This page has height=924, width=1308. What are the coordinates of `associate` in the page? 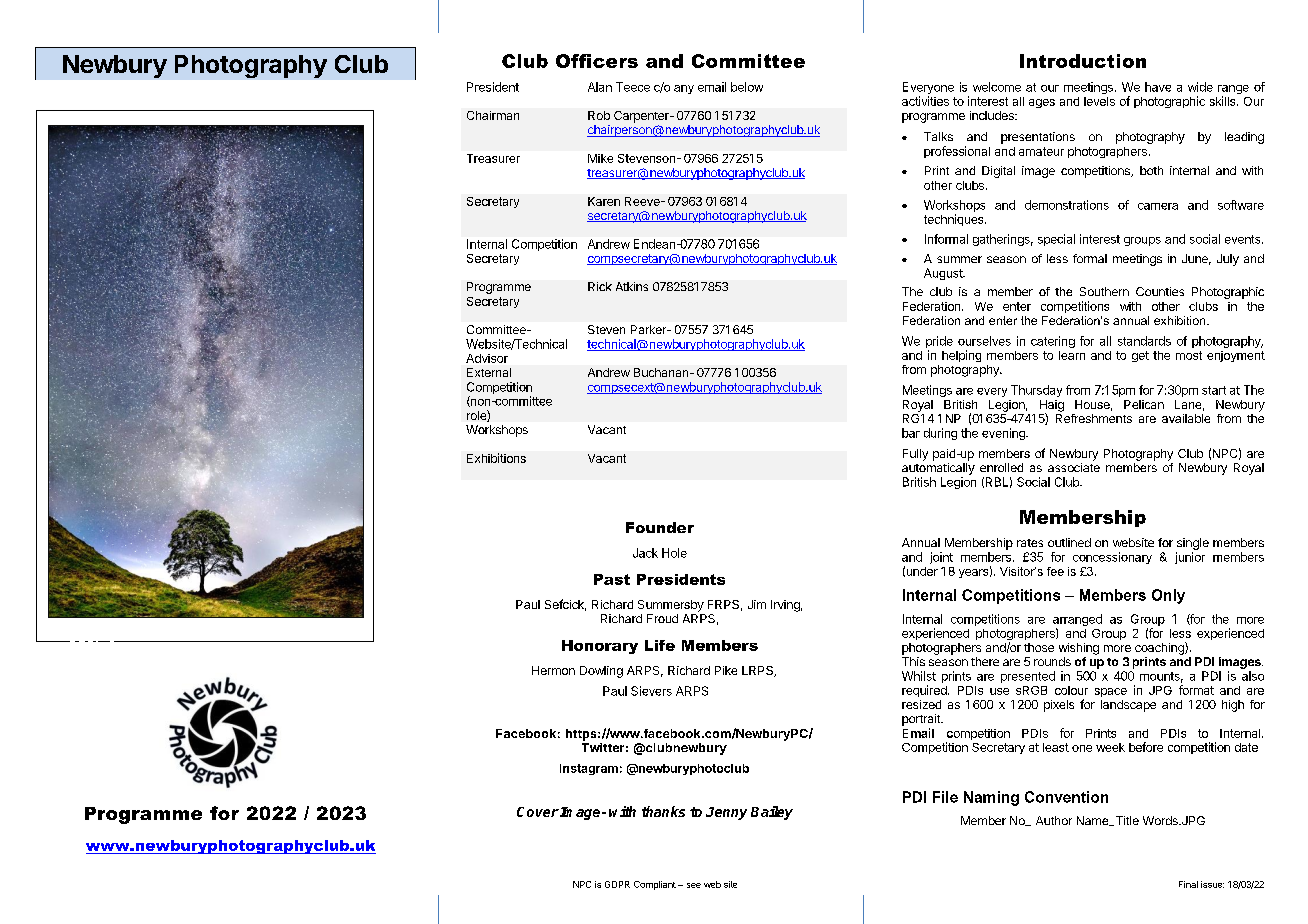 It's located at (1074, 467).
